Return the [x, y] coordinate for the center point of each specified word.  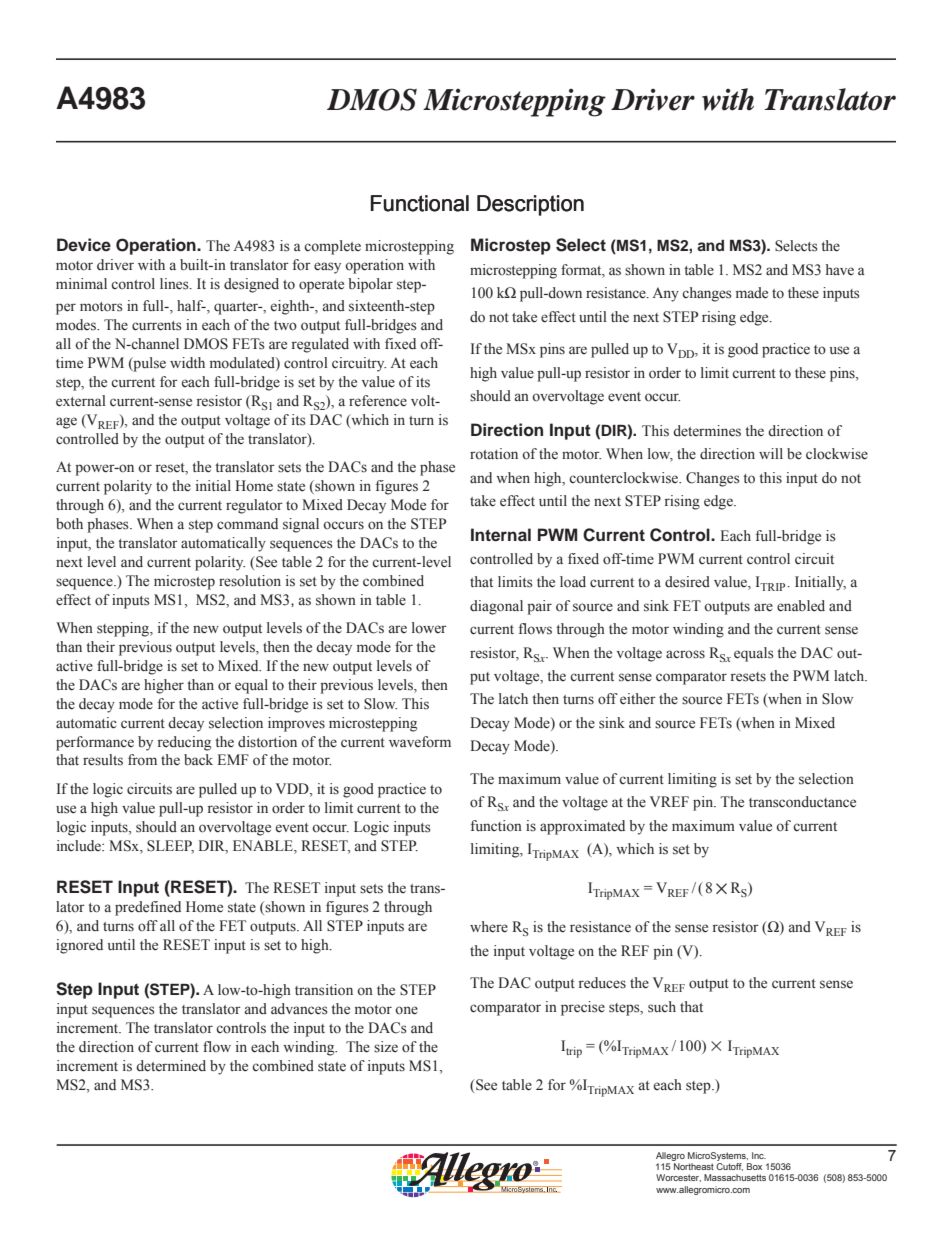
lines [175, 284]
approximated [582, 827]
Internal [501, 535]
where [489, 927]
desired [687, 582]
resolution [250, 581]
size [386, 1046]
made [752, 293]
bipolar [370, 285]
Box [754, 1166]
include [80, 845]
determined [171, 1066]
